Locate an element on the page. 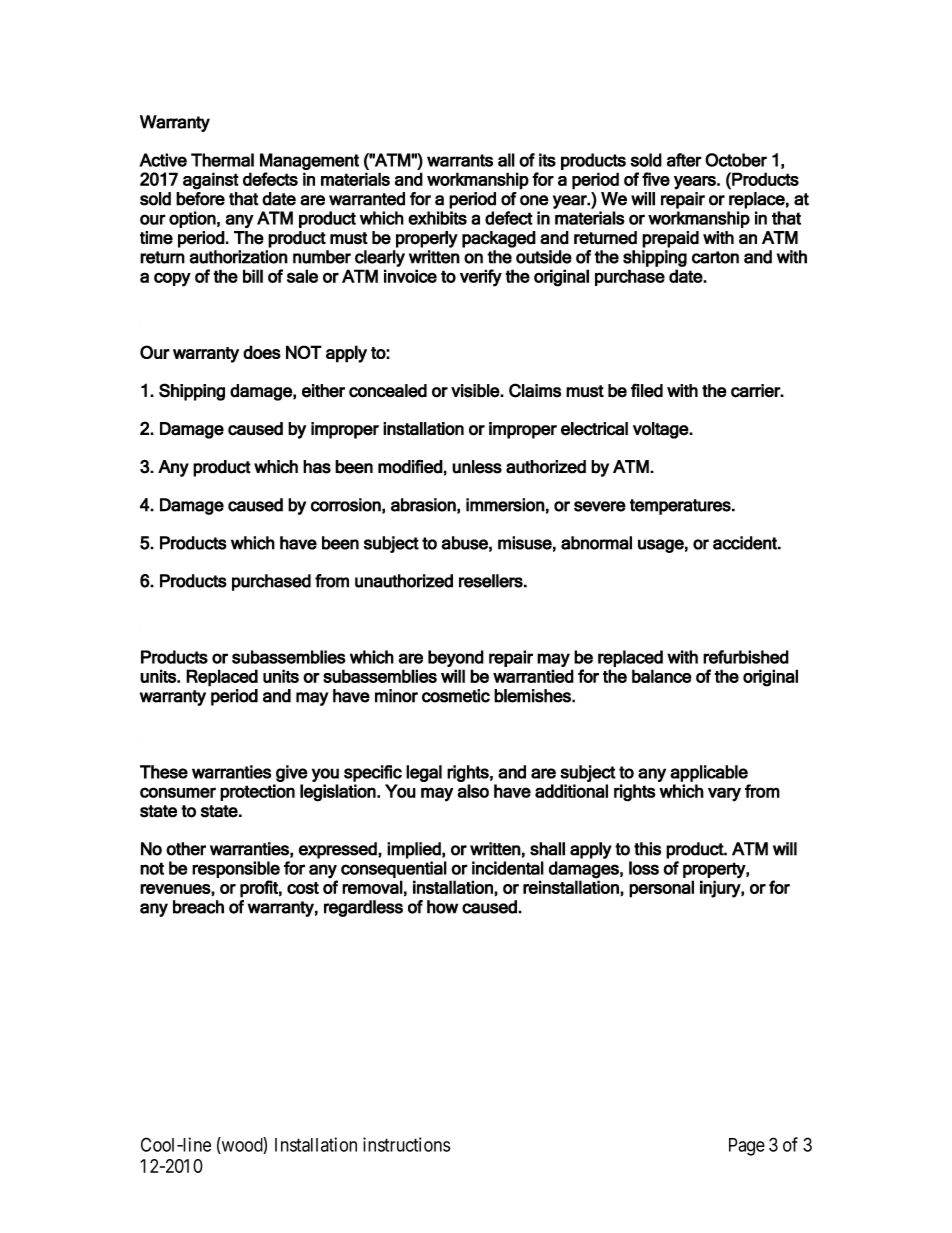  how is located at coordinates (442, 907).
